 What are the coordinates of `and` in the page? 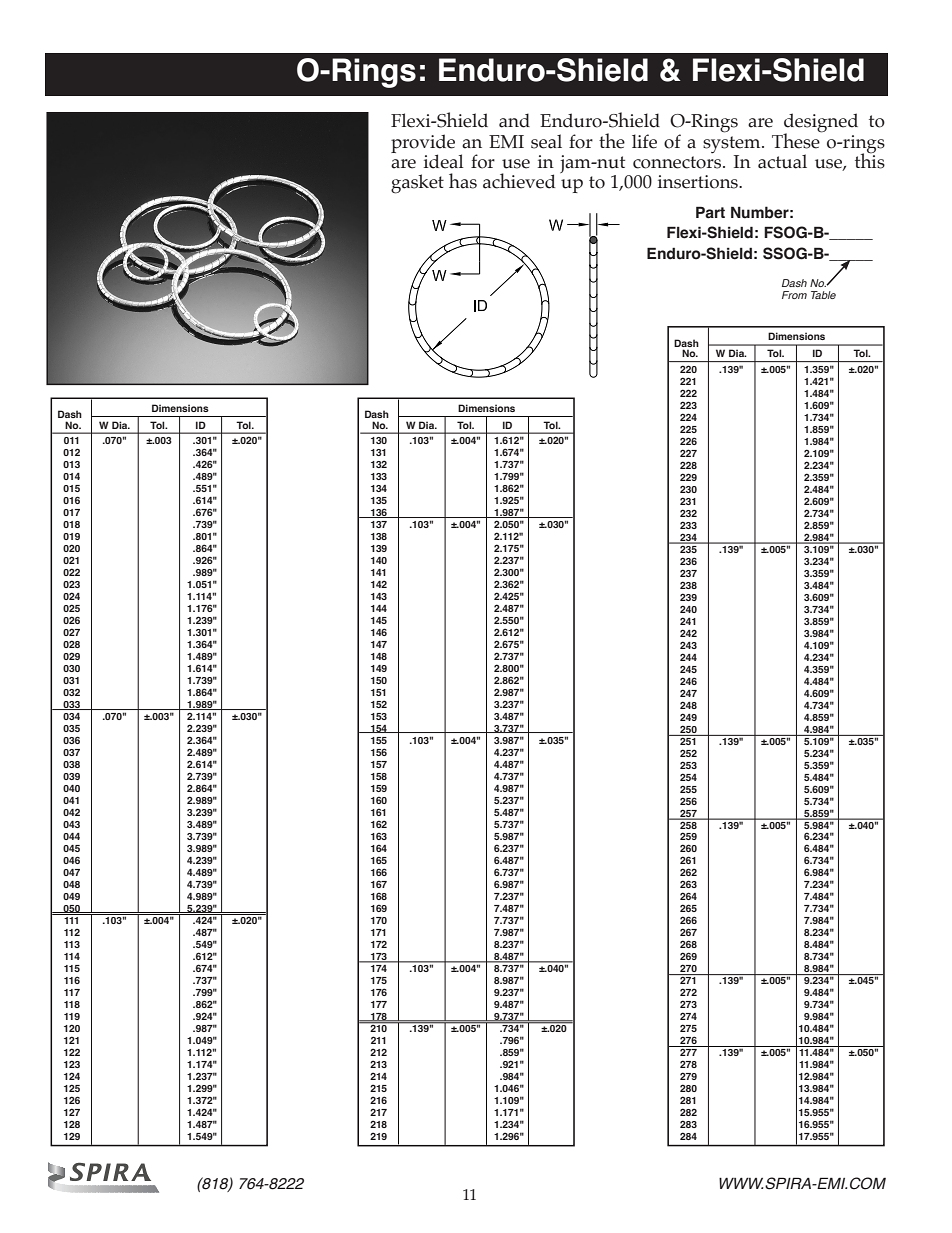 It's located at (514, 120).
